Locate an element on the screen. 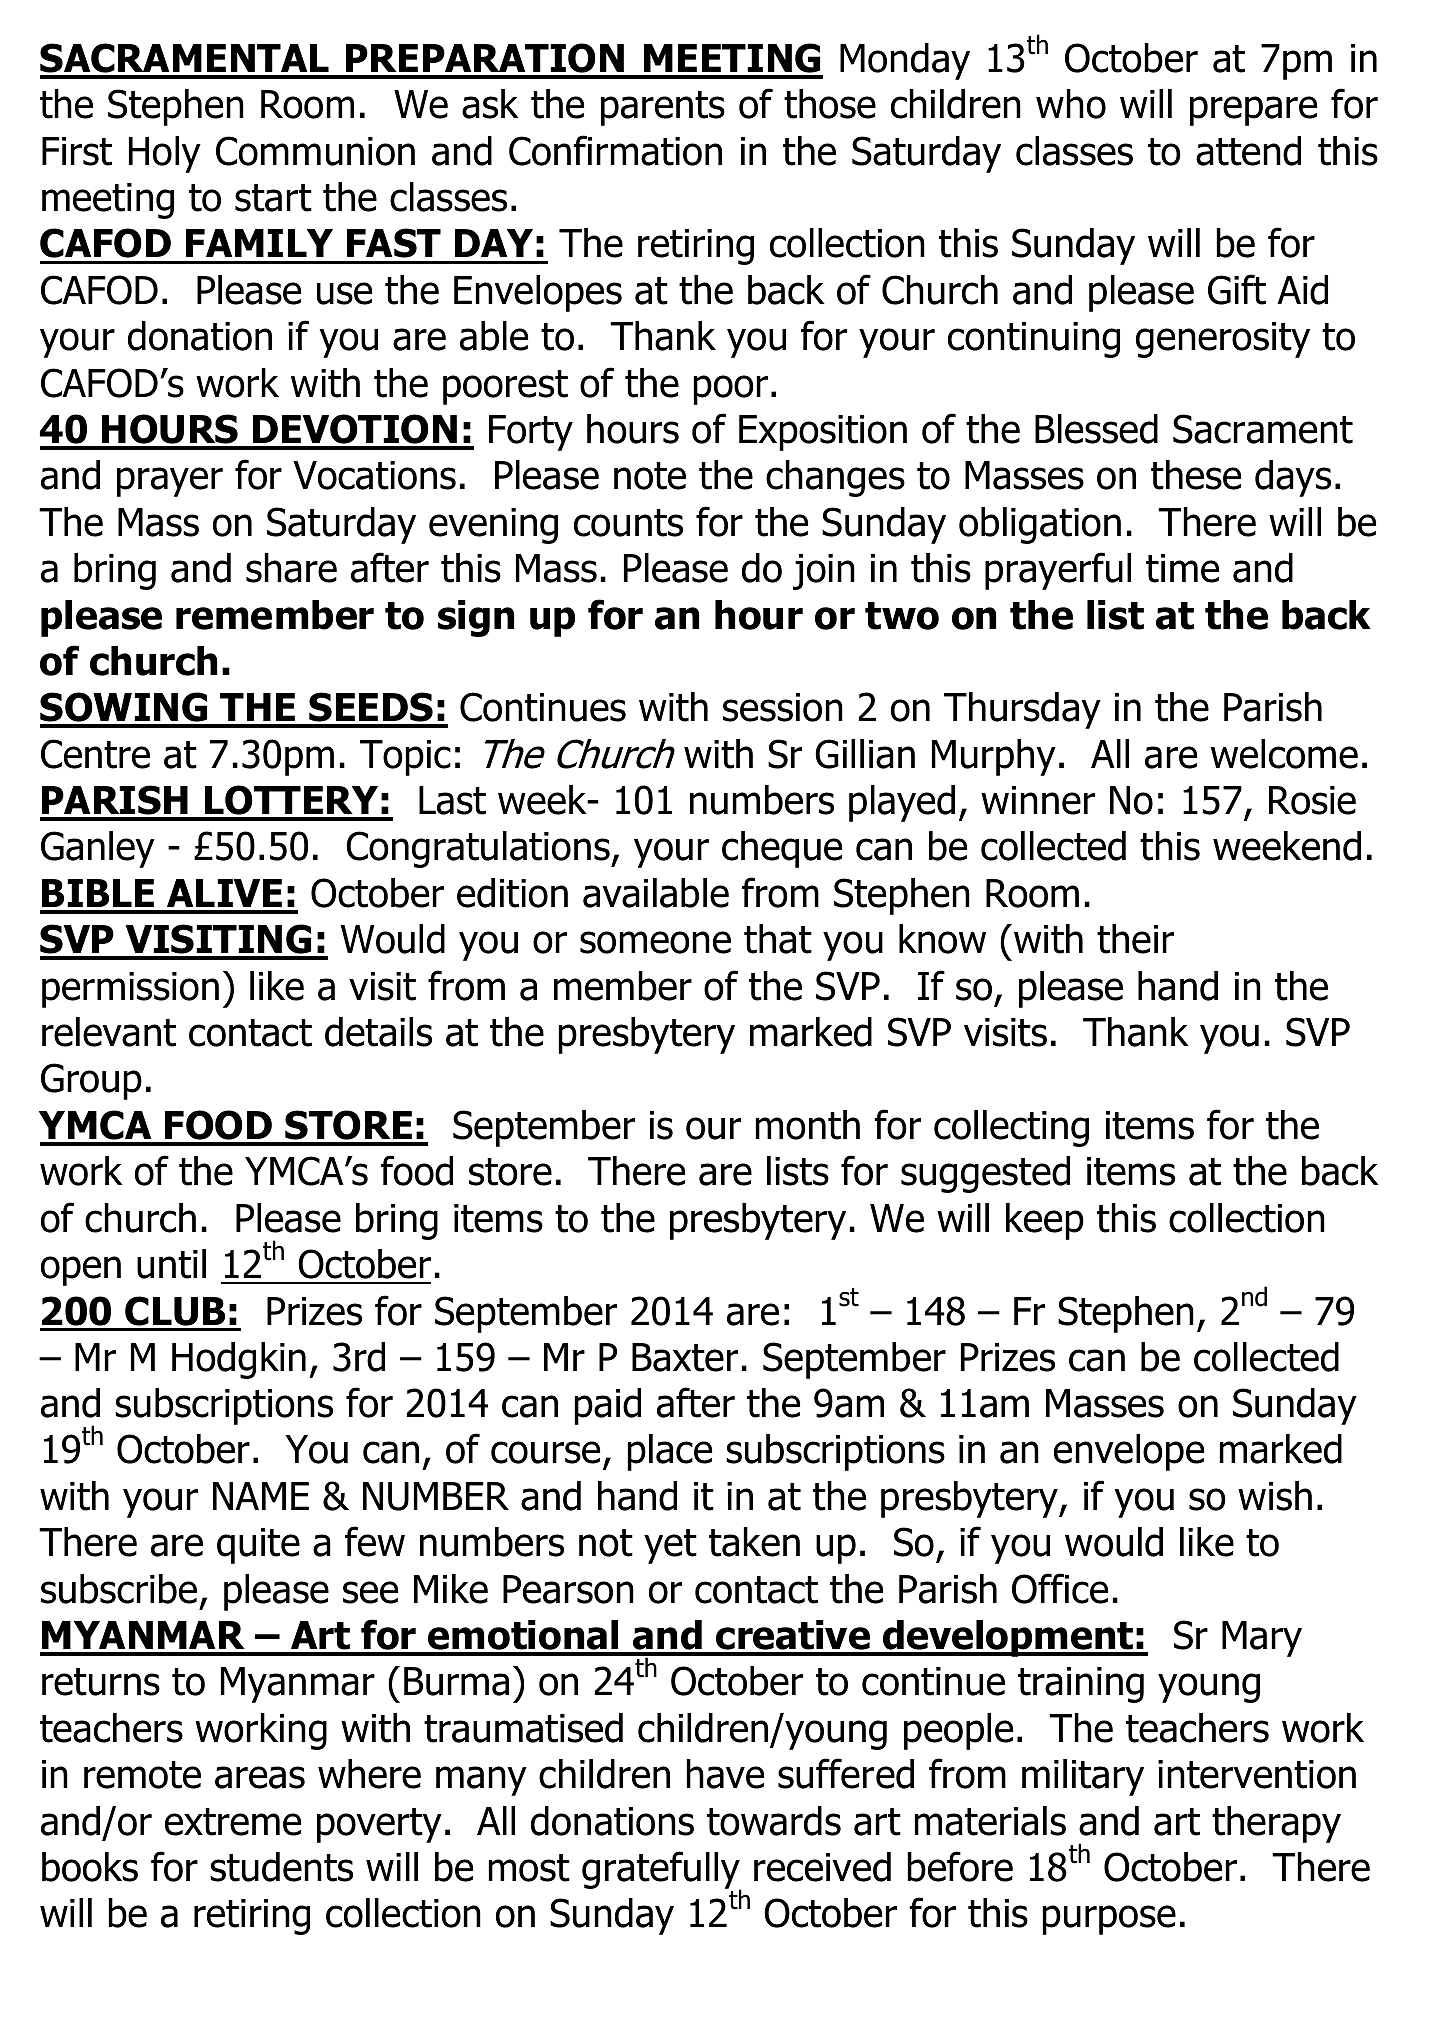 Image resolution: width=1430 pixels, height=2022 pixels. note is located at coordinates (650, 476).
